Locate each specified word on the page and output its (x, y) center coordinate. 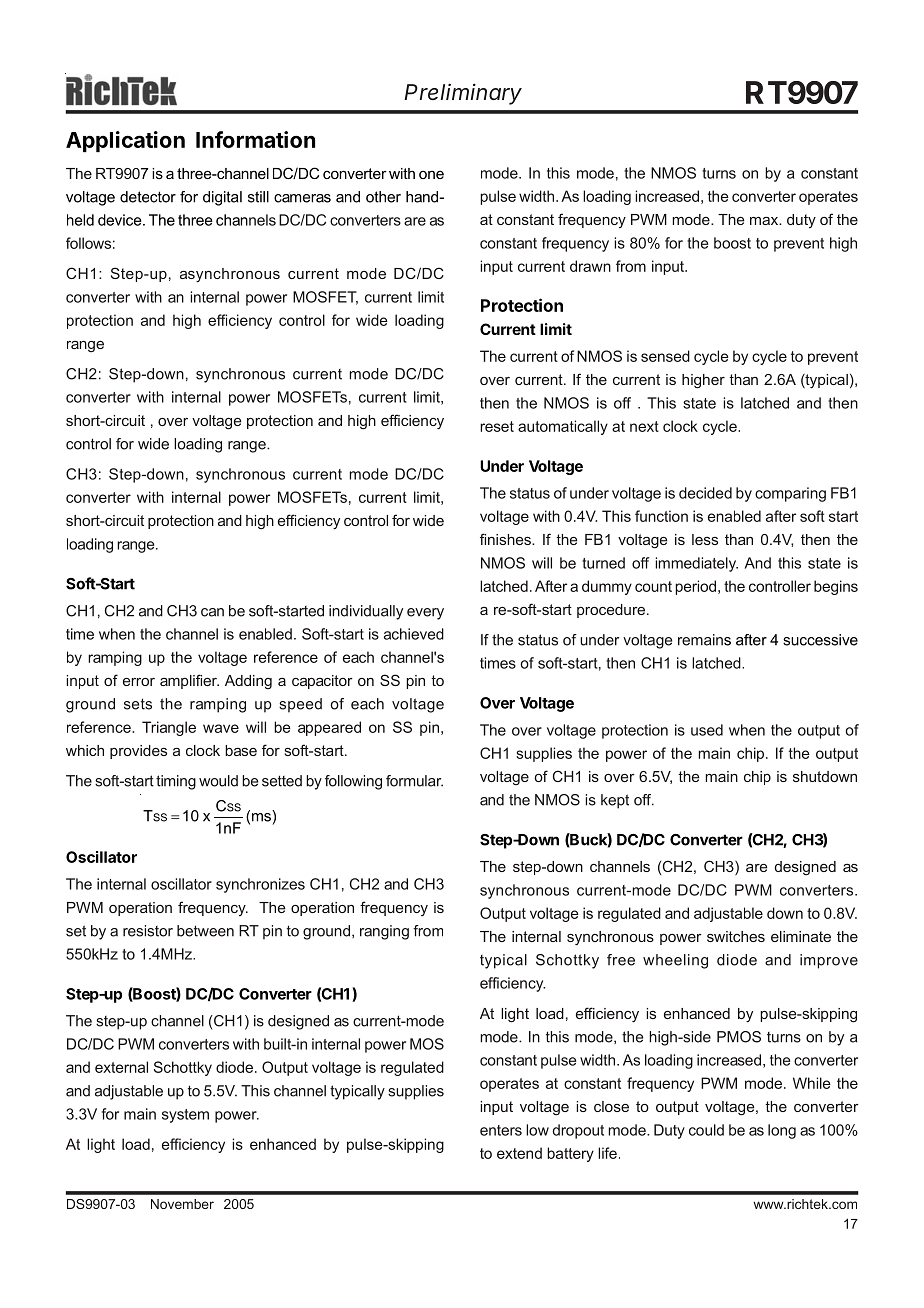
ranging (384, 932)
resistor (148, 931)
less (705, 539)
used (707, 730)
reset (497, 426)
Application (125, 141)
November (182, 1204)
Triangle (169, 728)
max (765, 221)
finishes (506, 539)
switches (736, 936)
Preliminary (463, 94)
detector (148, 197)
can (212, 612)
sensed (665, 356)
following (353, 782)
